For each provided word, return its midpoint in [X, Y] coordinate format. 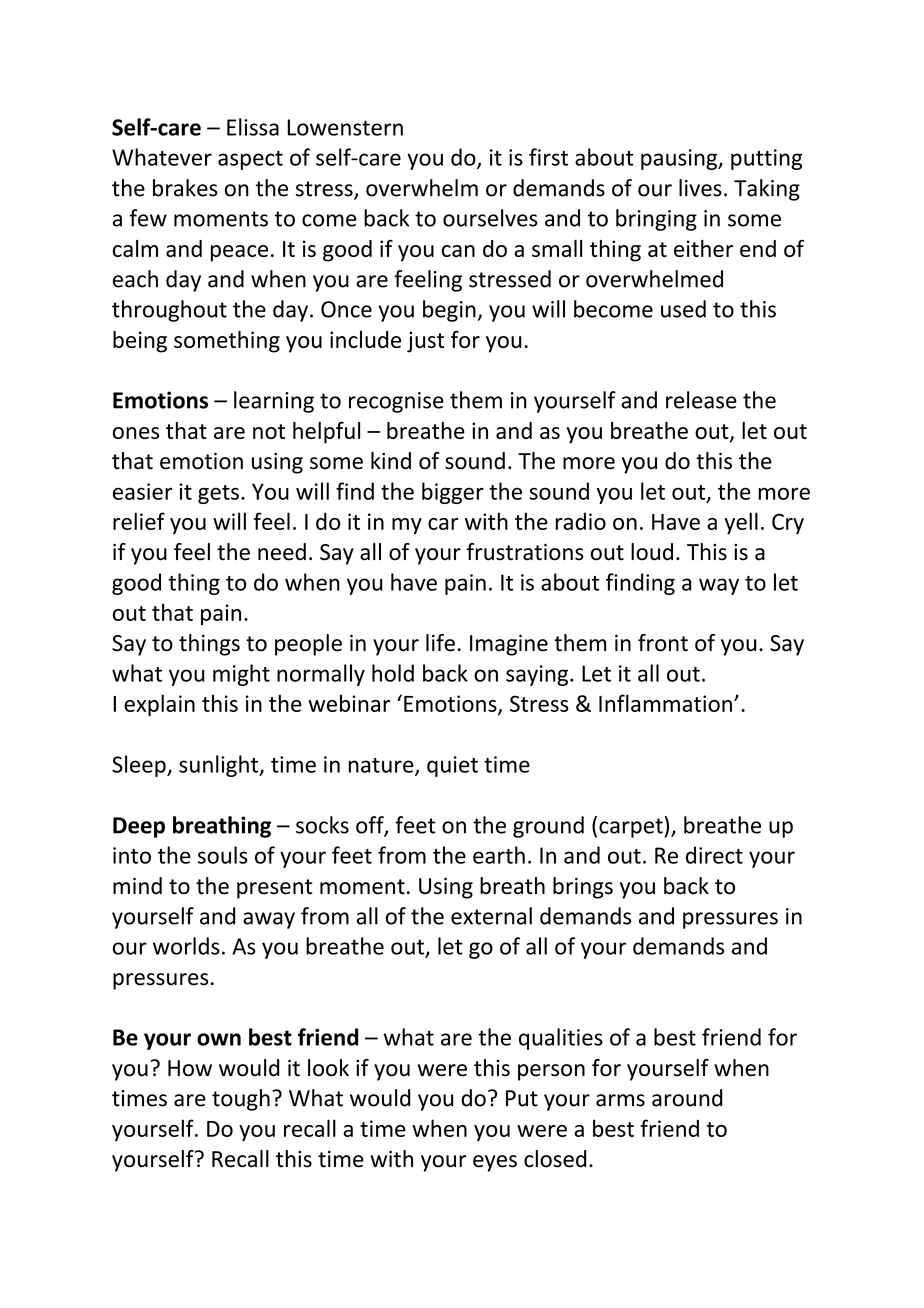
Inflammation [665, 703]
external [491, 916]
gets [218, 494]
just [426, 342]
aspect [250, 160]
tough [241, 1100]
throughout [169, 311]
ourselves [490, 218]
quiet [452, 766]
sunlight [220, 766]
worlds [186, 946]
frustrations [525, 552]
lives [700, 188]
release [701, 400]
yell [741, 523]
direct [714, 855]
